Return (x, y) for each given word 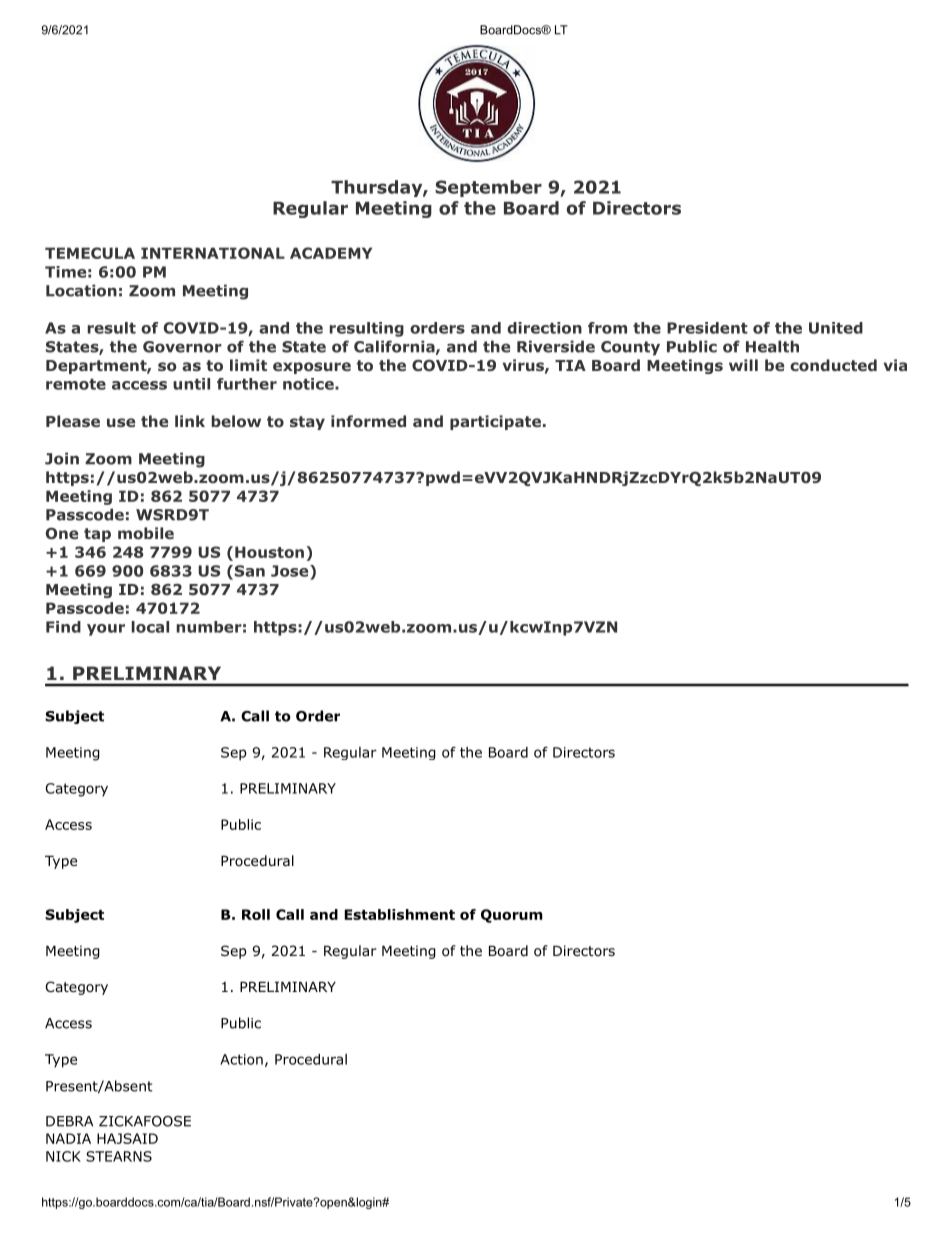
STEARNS (119, 1156)
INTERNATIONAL (213, 253)
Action (241, 1059)
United (836, 328)
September (488, 188)
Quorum (512, 916)
